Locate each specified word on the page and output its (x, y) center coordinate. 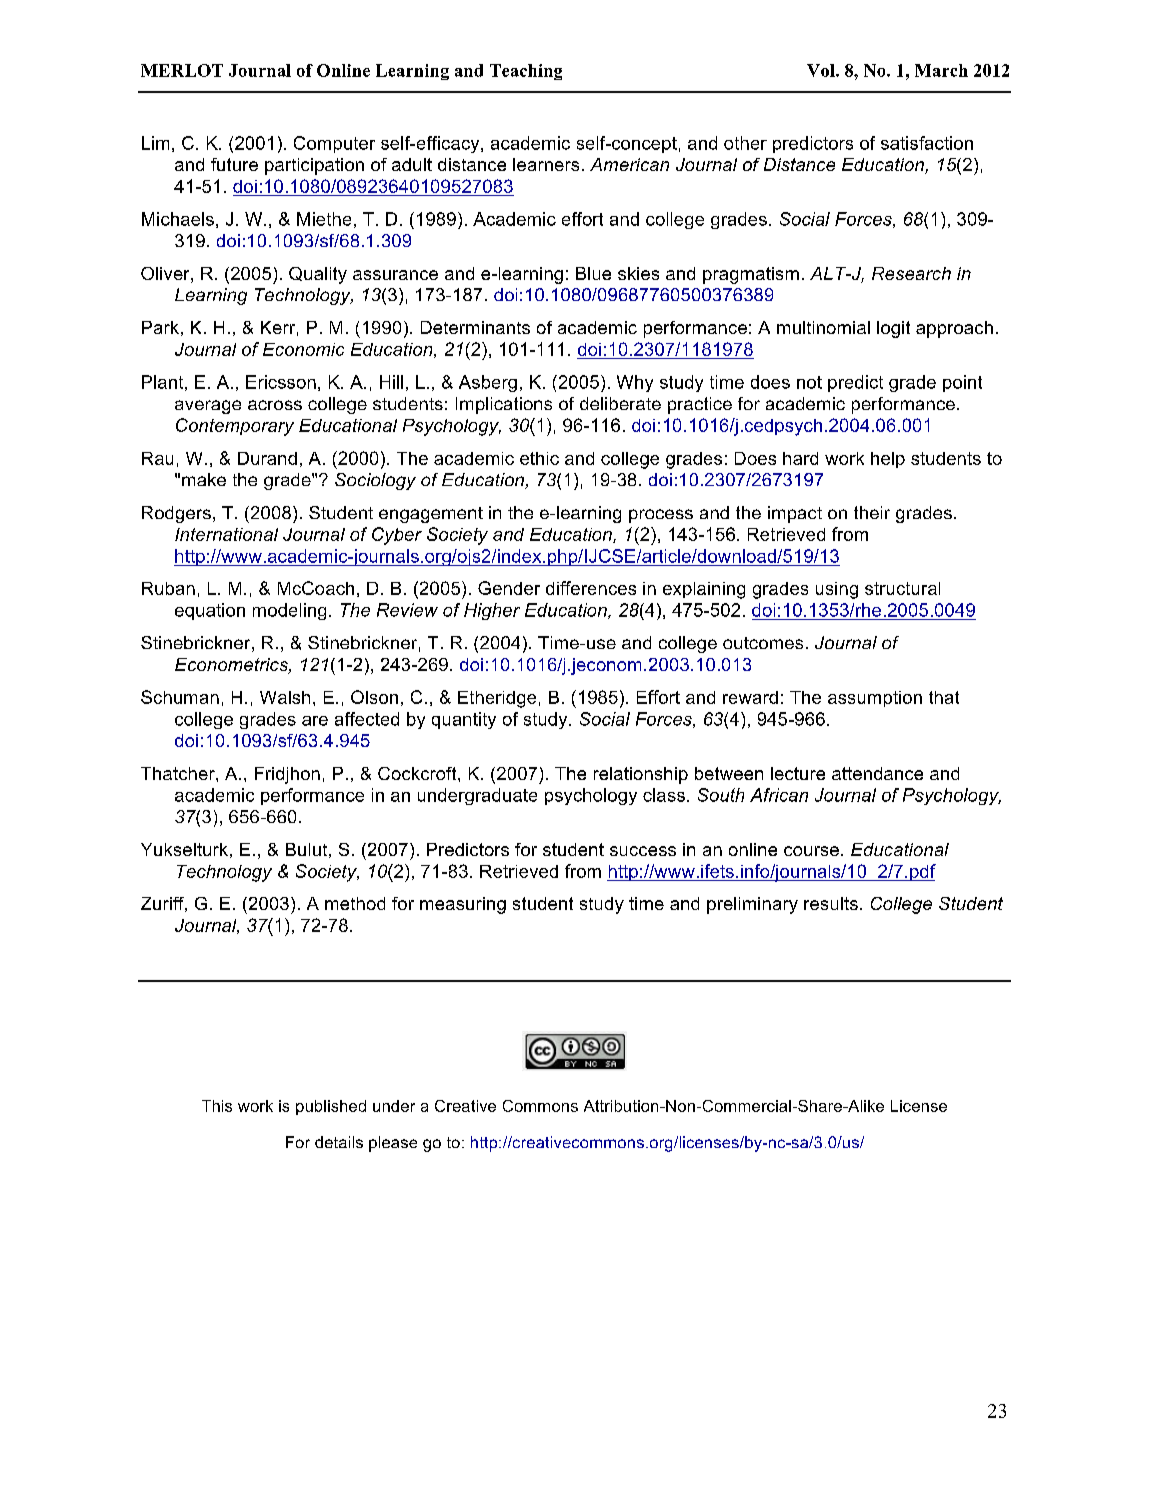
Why (635, 383)
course (811, 851)
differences (591, 588)
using (837, 590)
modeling (289, 611)
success (643, 851)
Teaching (526, 72)
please (393, 1144)
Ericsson (281, 382)
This (217, 1106)
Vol (822, 70)
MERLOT (182, 70)
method (355, 903)
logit (893, 329)
